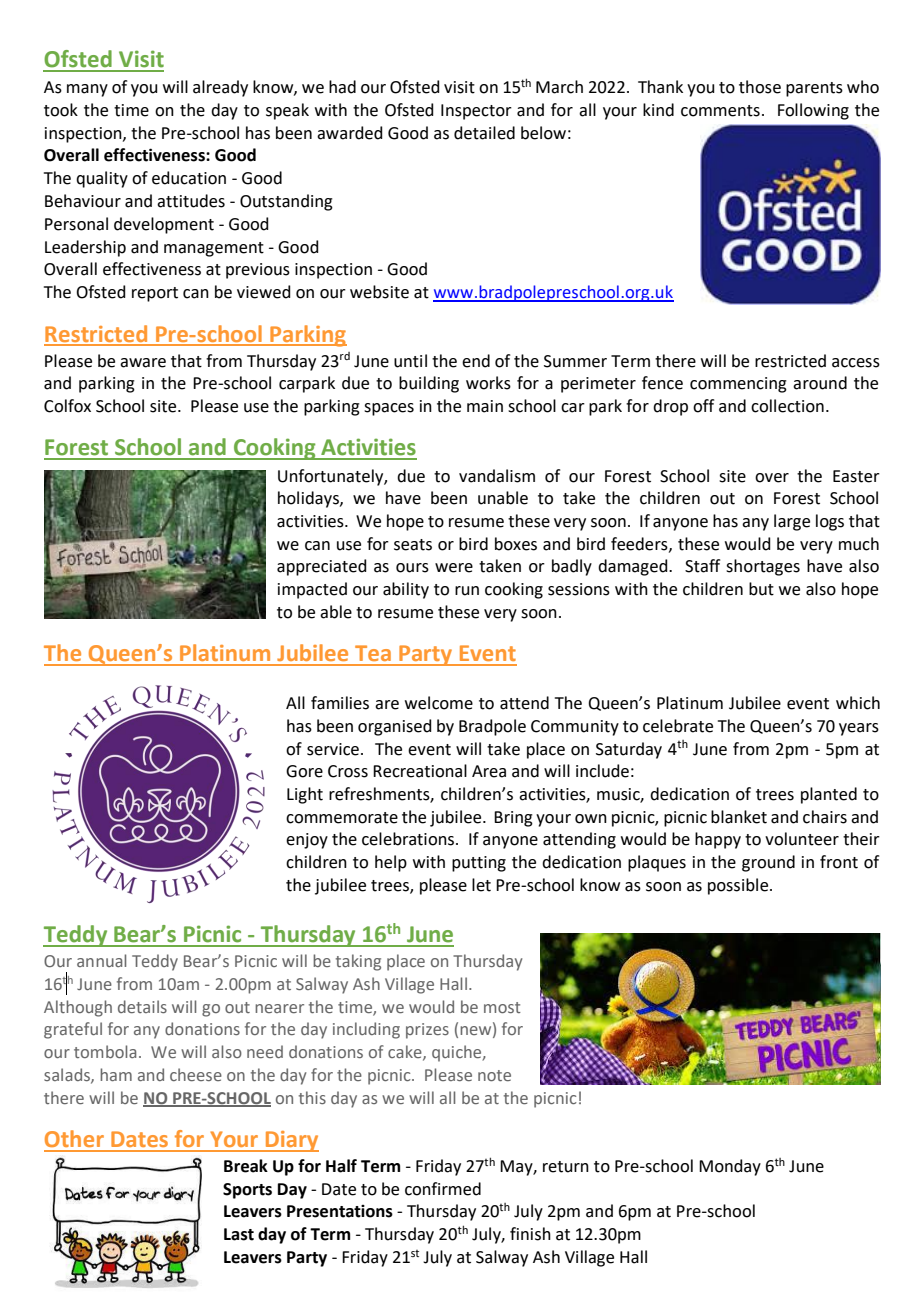  I want to click on vandalism, so click(497, 476).
